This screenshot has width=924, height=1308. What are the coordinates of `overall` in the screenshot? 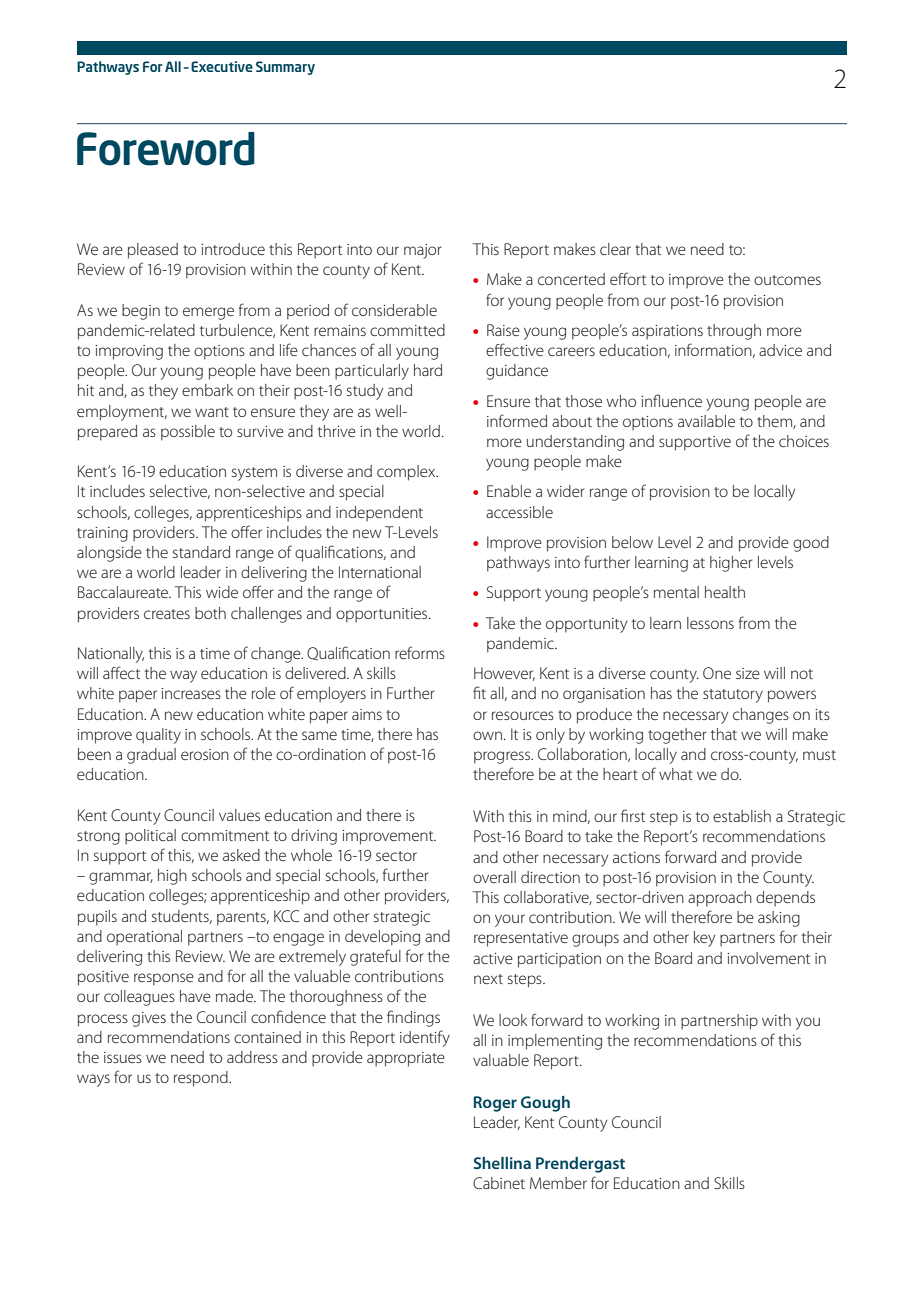 It's located at (494, 877).
